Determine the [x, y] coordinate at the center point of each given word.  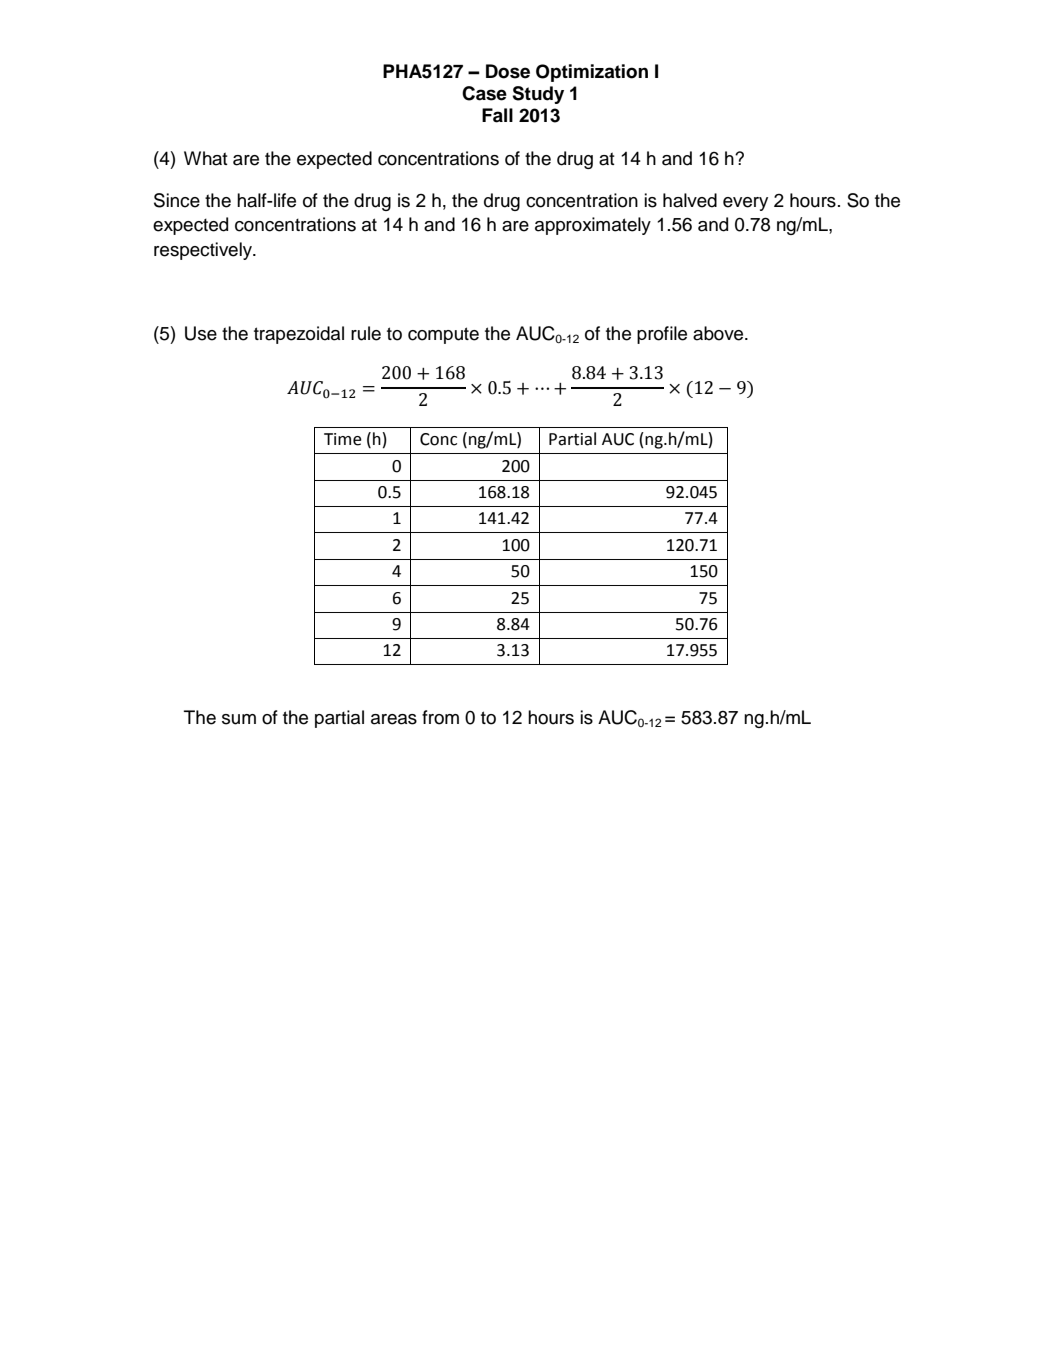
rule [366, 333]
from [440, 717]
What [206, 158]
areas [394, 719]
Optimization [592, 73]
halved [690, 200]
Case [484, 93]
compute [443, 335]
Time [343, 439]
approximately [593, 226]
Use [201, 333]
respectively [204, 251]
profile [662, 335]
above [719, 333]
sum [239, 719]
